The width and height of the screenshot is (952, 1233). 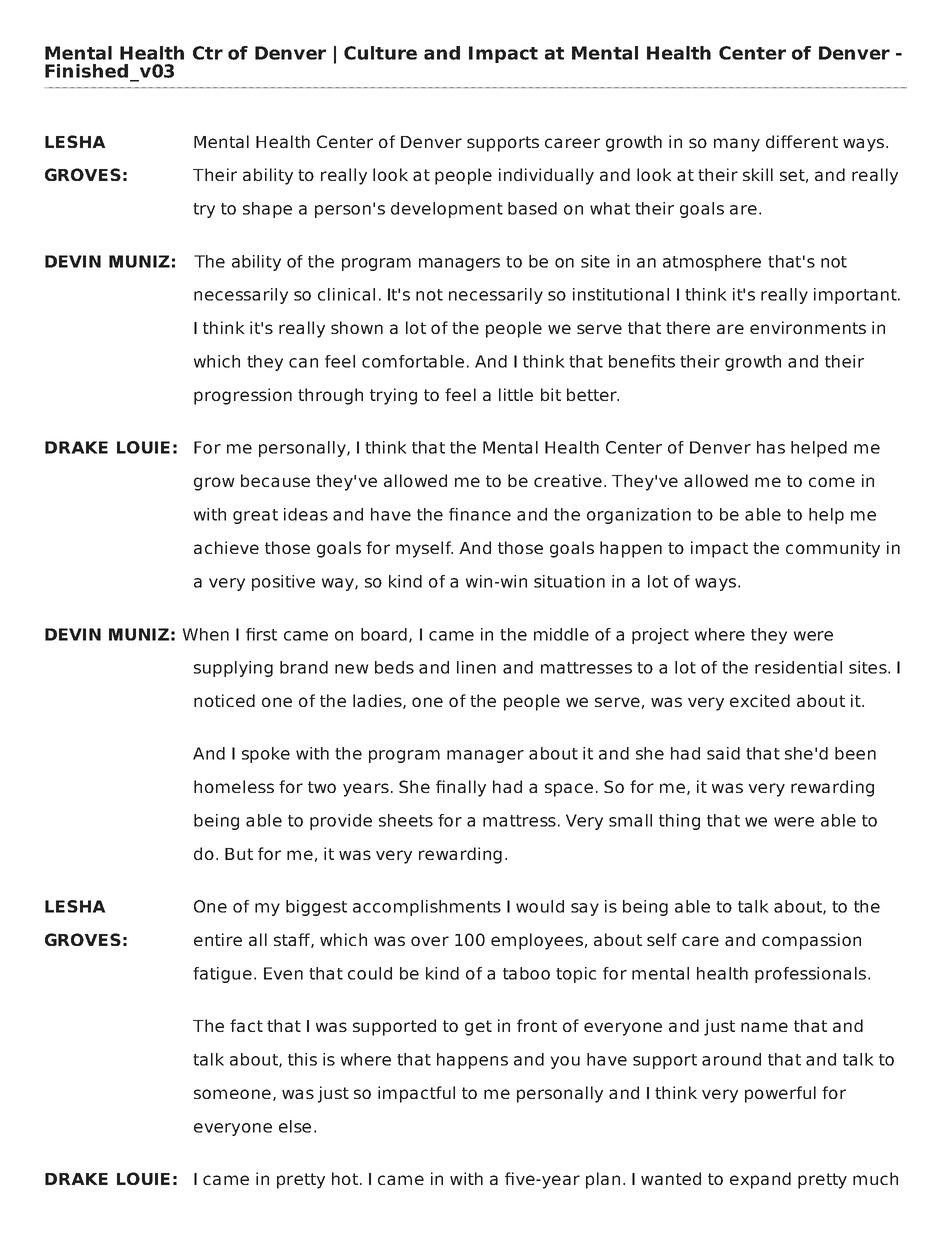 I want to click on Ctr, so click(x=208, y=53).
